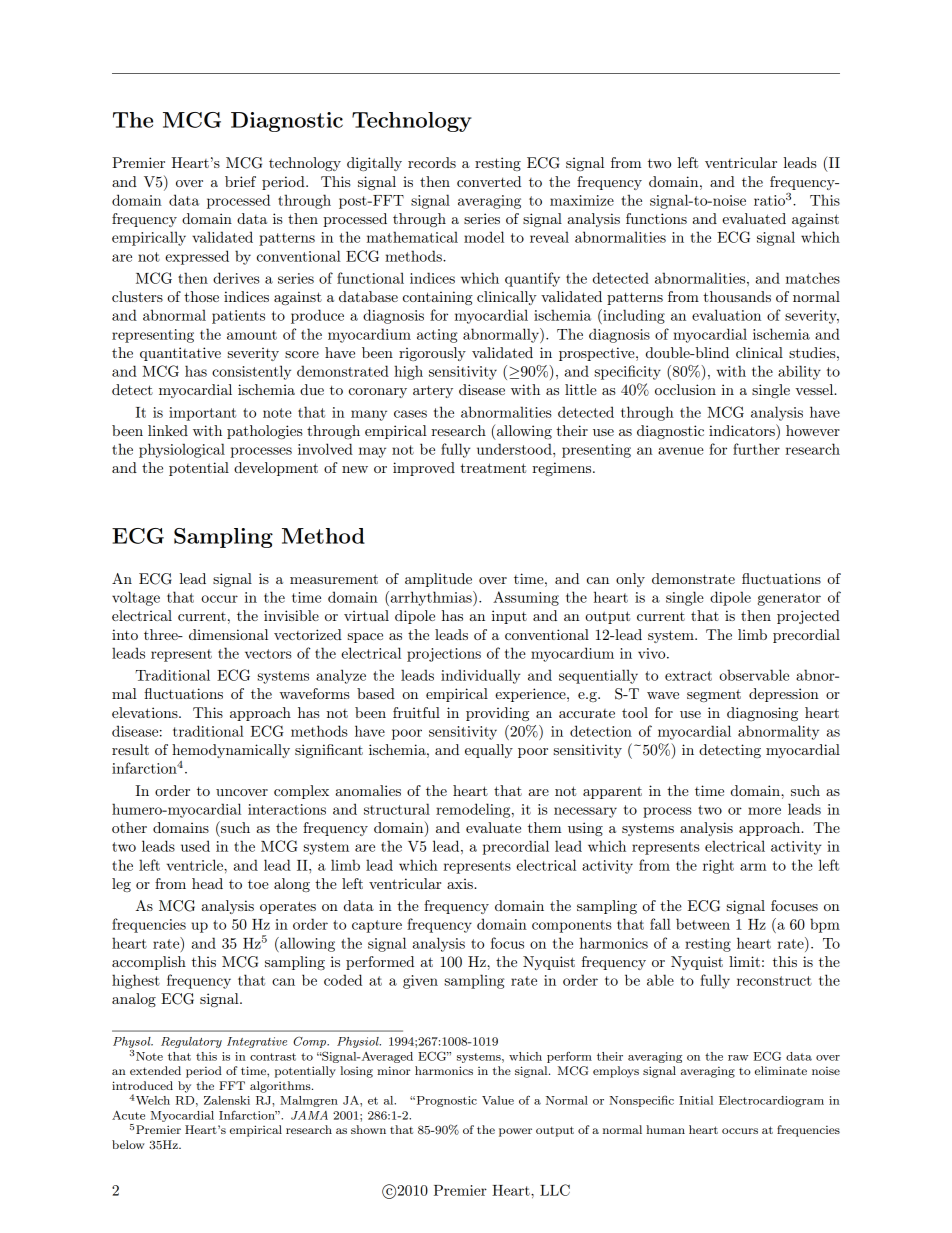 The image size is (952, 1233). I want to click on segment, so click(714, 696).
